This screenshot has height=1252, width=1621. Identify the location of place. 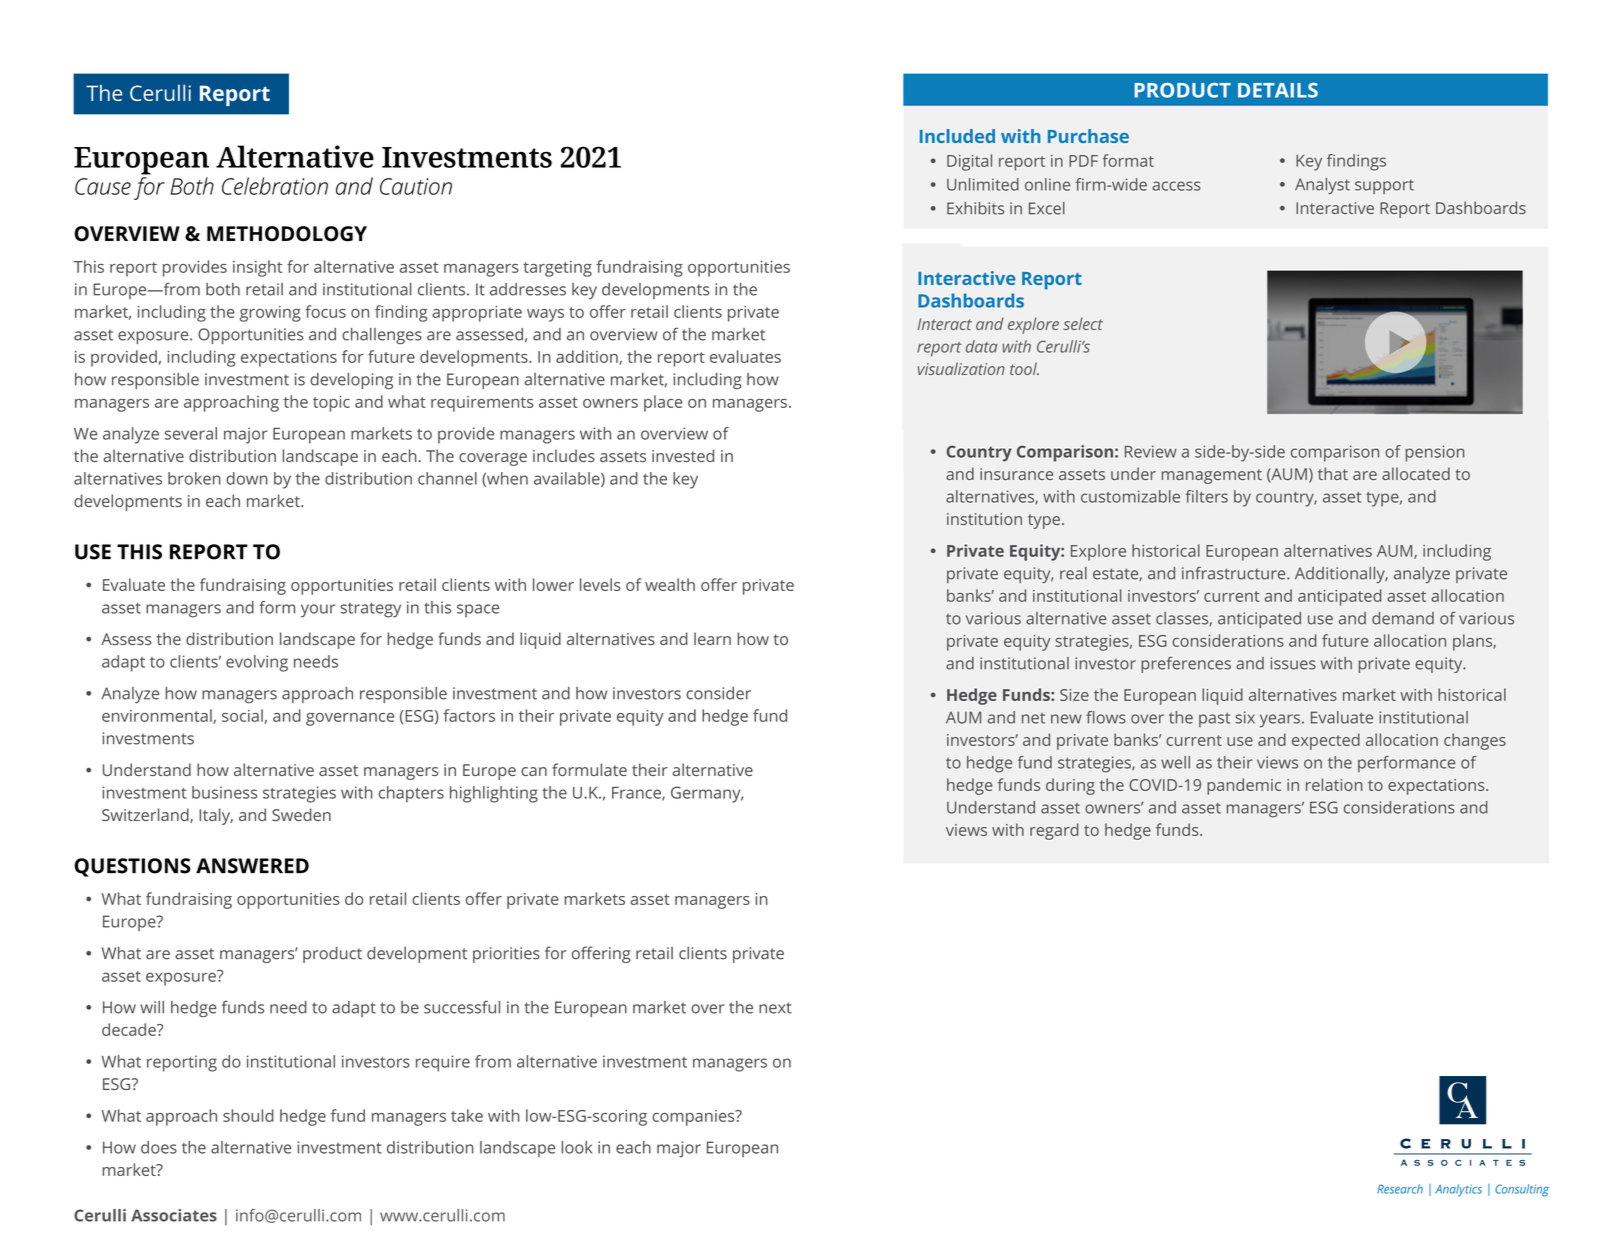
(663, 403).
